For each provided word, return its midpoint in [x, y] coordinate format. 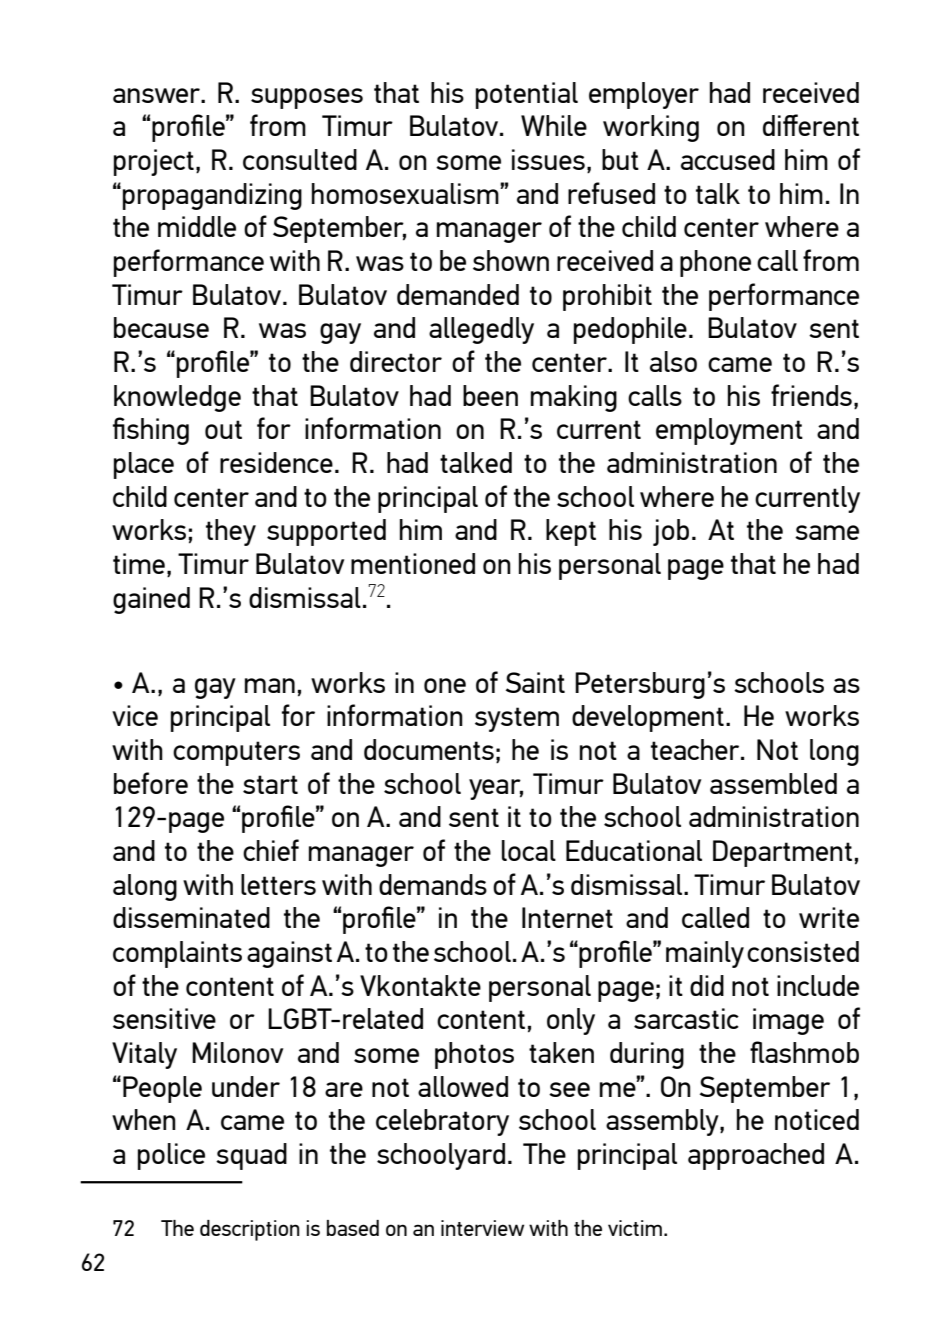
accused [728, 159]
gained [151, 600]
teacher [696, 749]
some [468, 162]
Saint [535, 682]
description [250, 1230]
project [154, 162]
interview [482, 1228]
